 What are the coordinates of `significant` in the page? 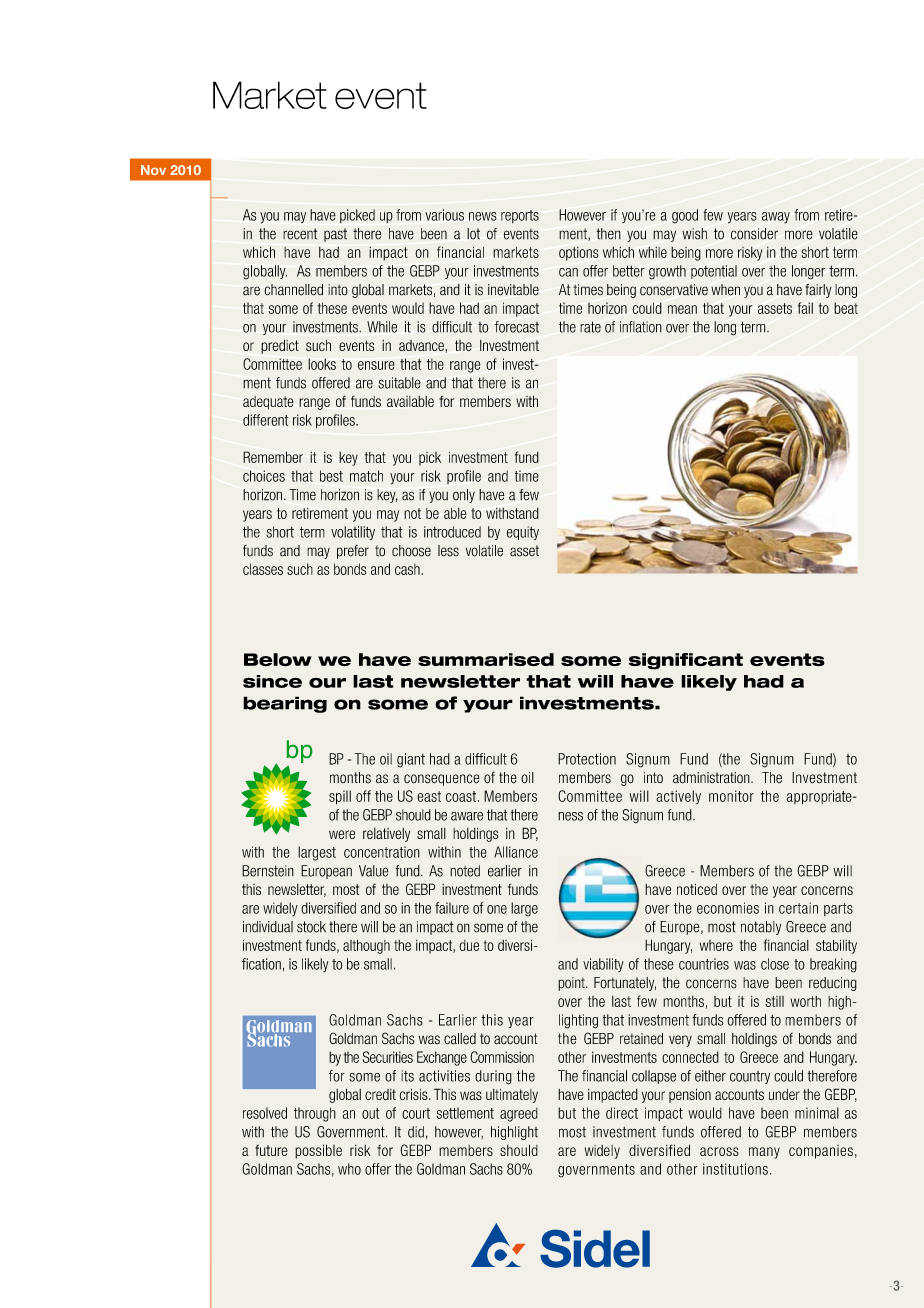 It's located at (686, 661).
